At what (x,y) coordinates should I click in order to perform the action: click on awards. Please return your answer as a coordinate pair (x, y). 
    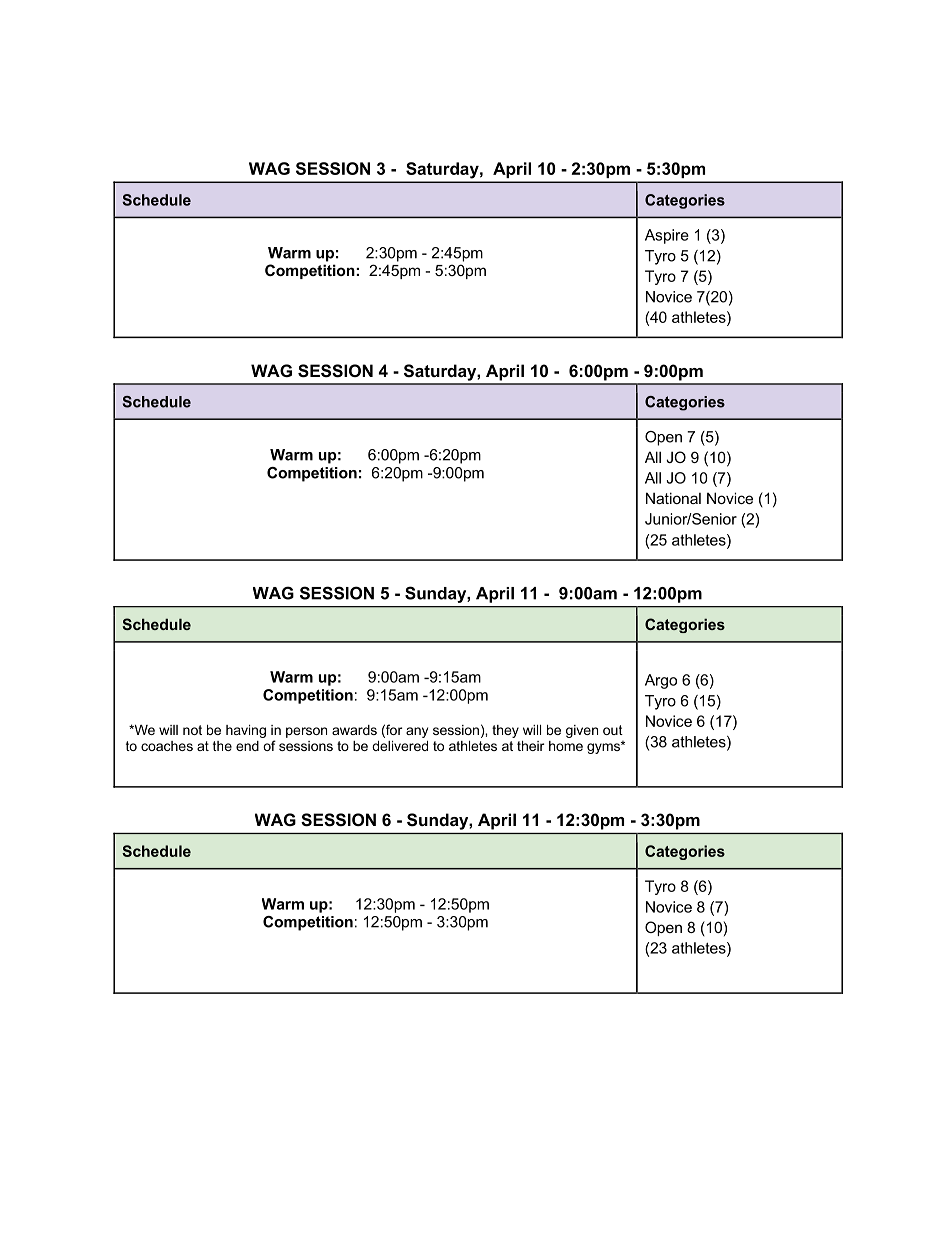
    Looking at the image, I should click on (354, 730).
